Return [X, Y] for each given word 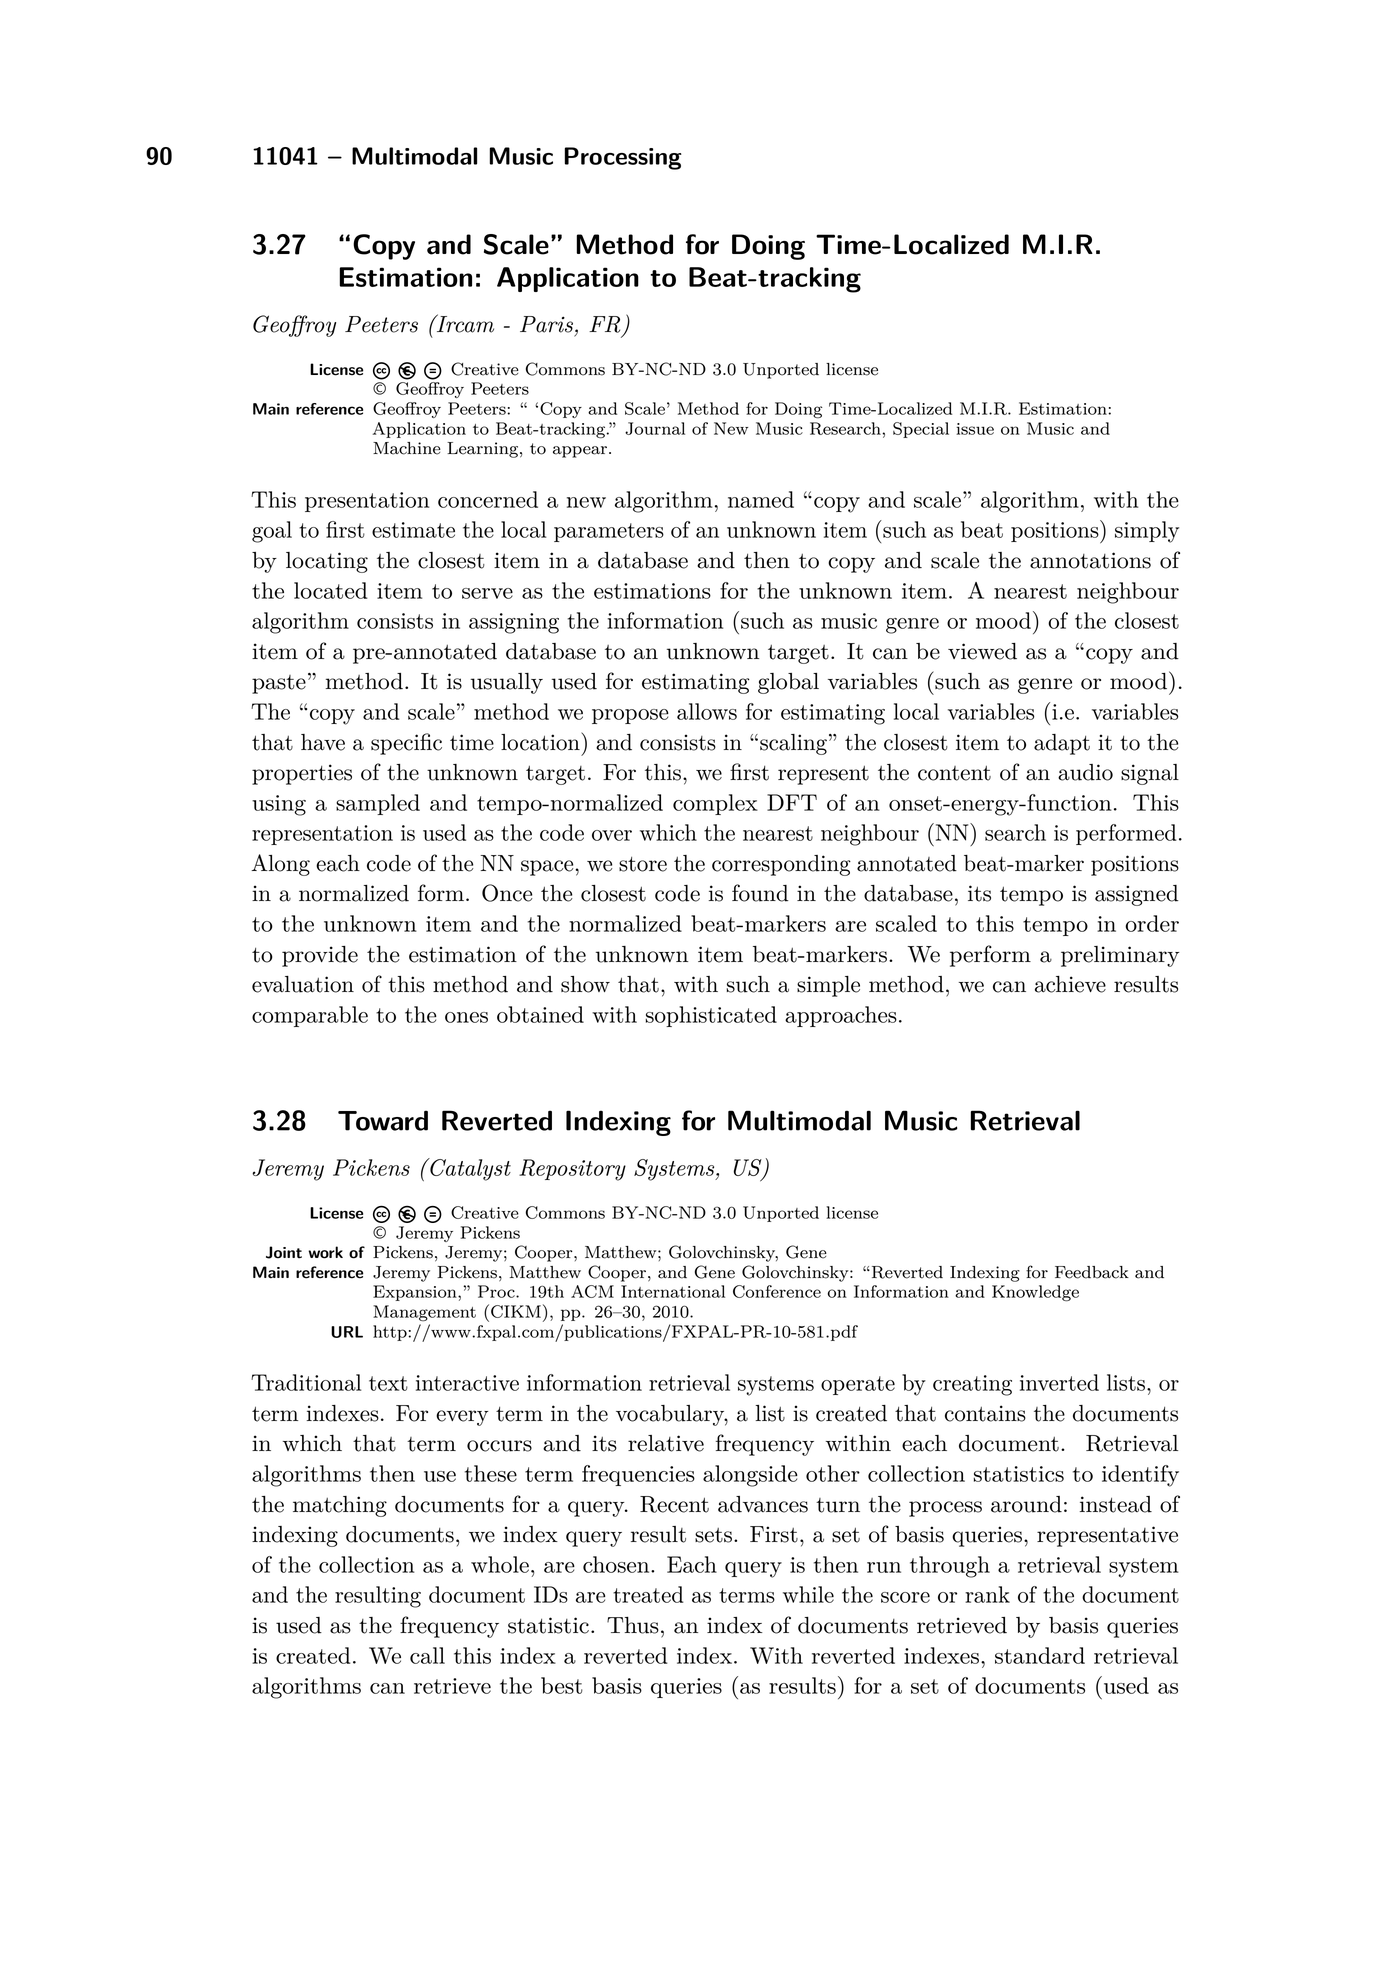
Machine [407, 448]
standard [1040, 1655]
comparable [310, 1016]
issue [975, 429]
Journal [655, 428]
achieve [1070, 984]
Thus [633, 1625]
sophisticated [711, 1016]
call [427, 1655]
